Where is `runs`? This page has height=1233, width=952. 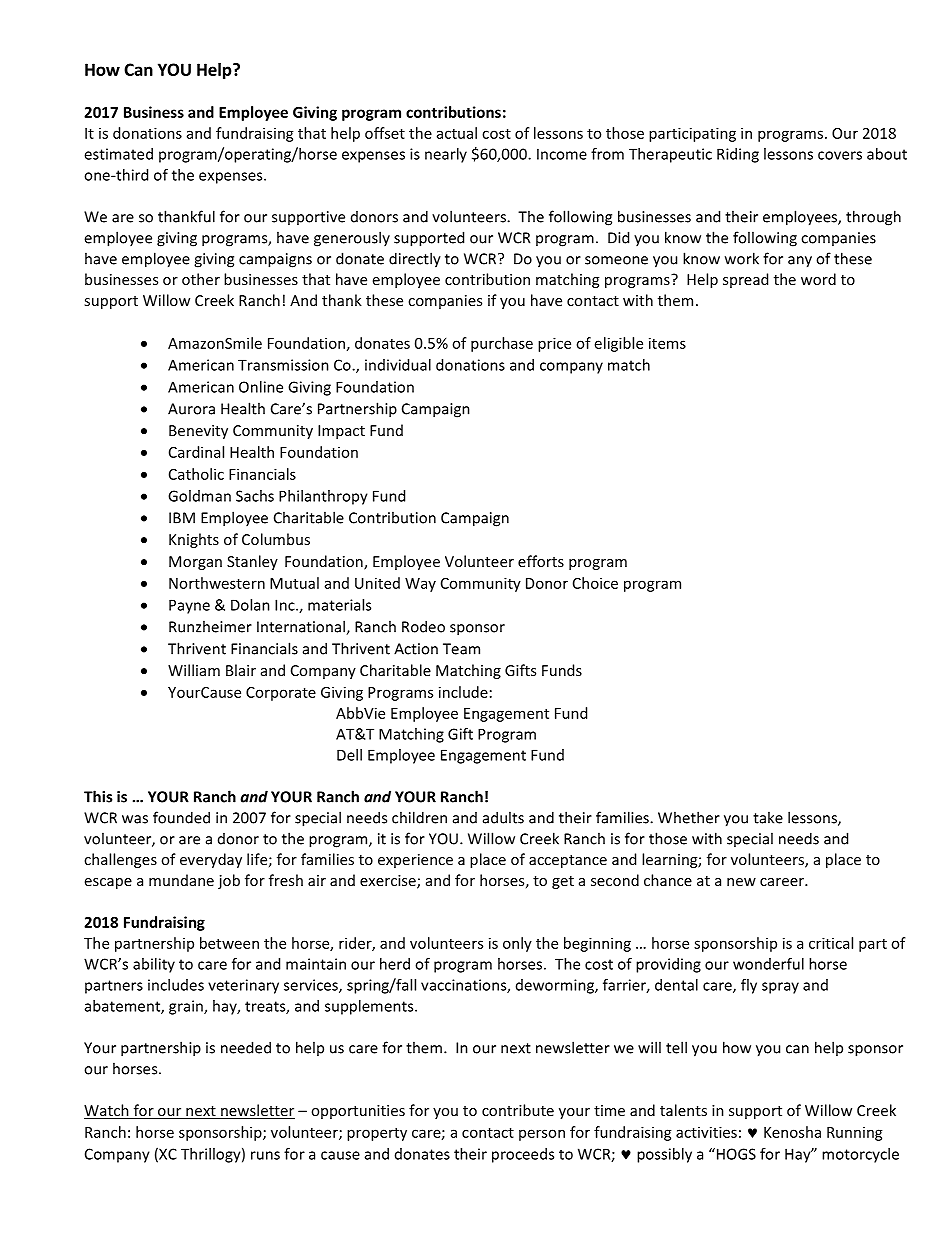
runs is located at coordinates (265, 1155).
